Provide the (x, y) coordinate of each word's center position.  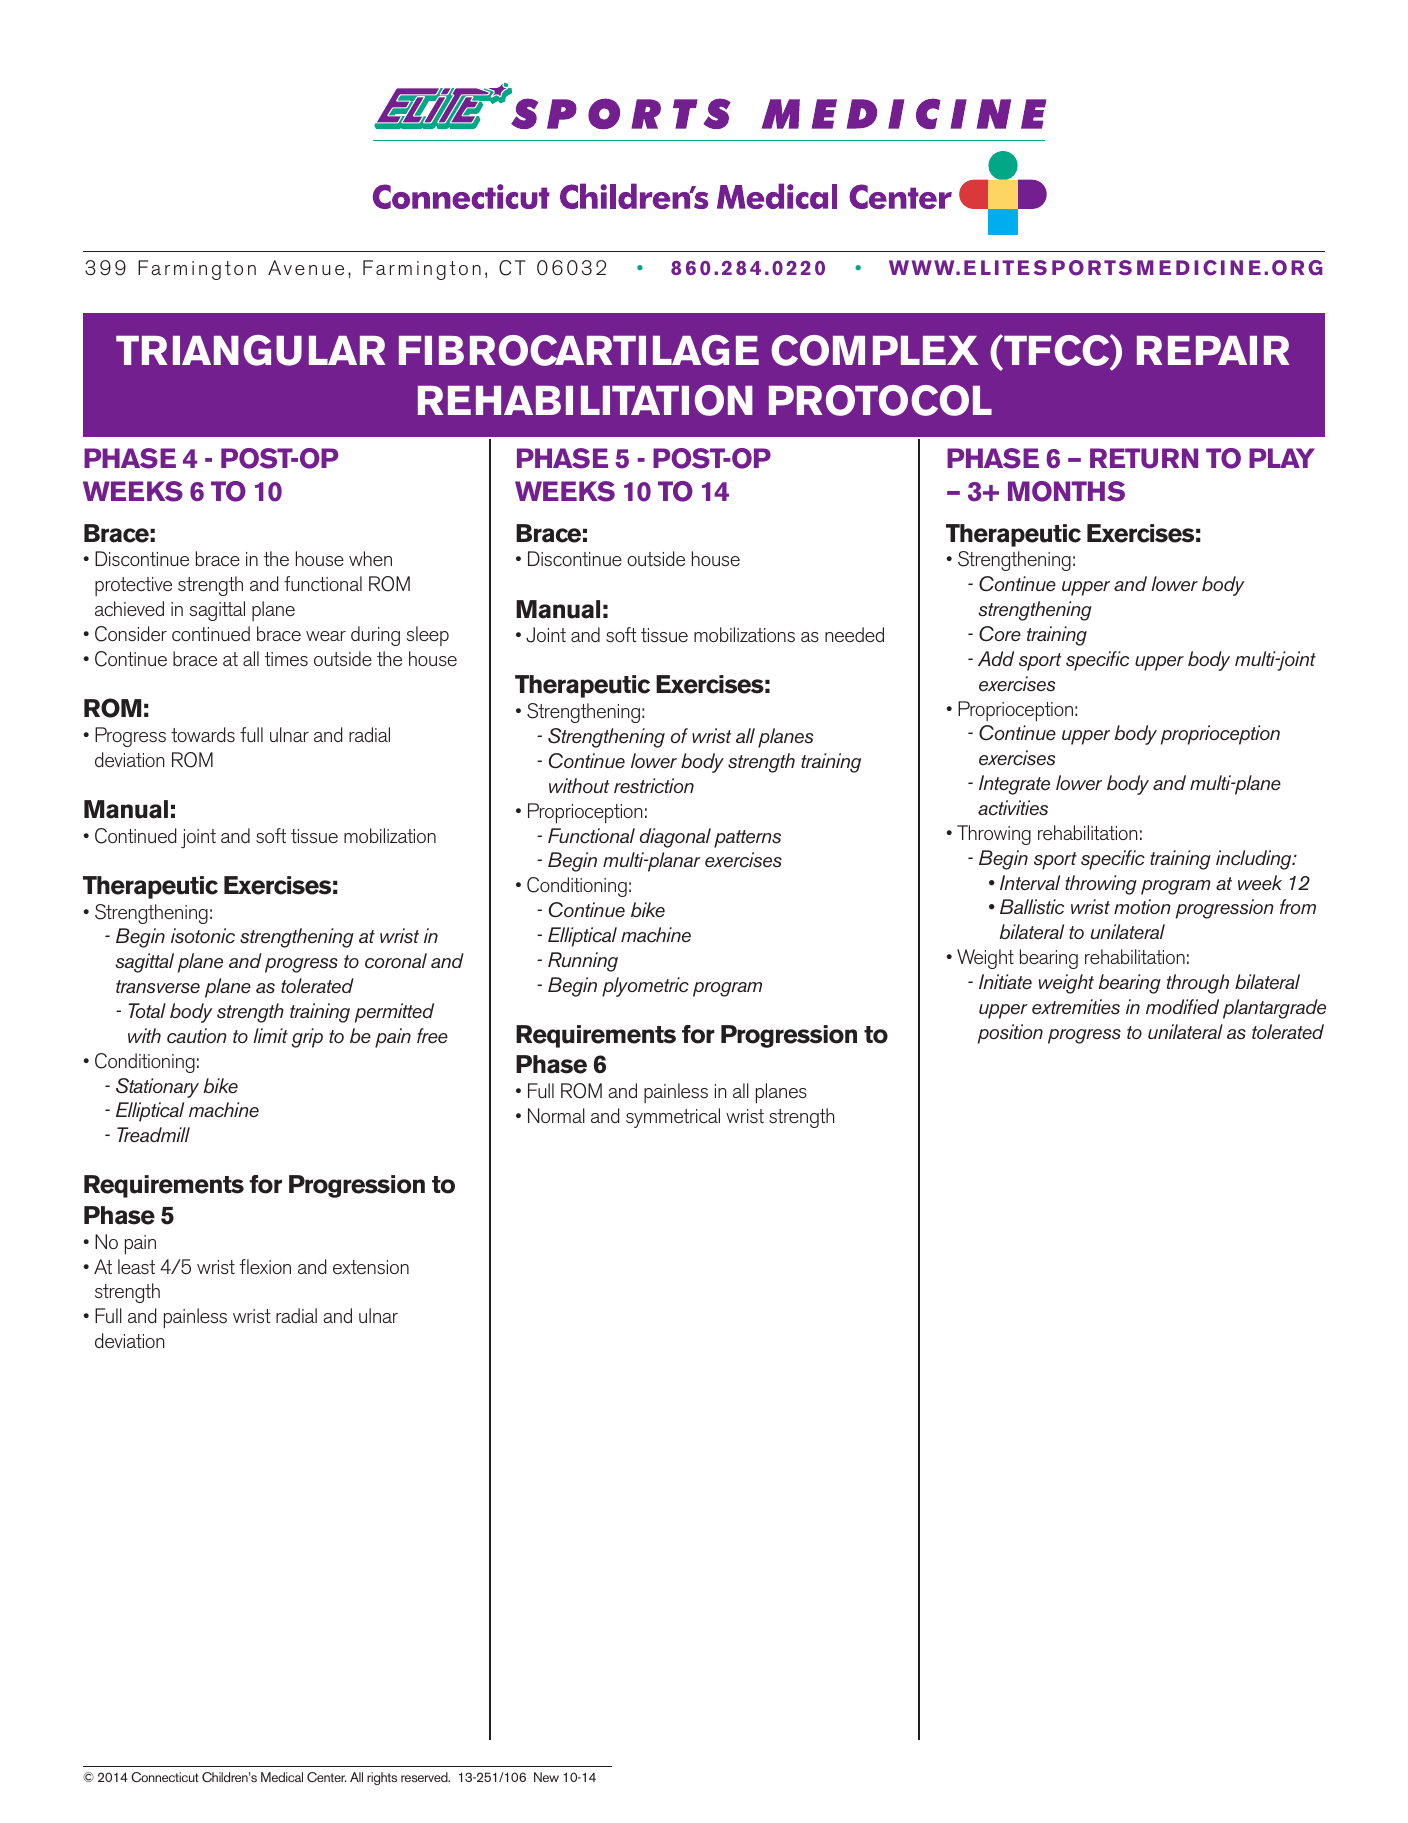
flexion (265, 1266)
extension (371, 1267)
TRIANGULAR (250, 350)
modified (1182, 1006)
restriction (654, 785)
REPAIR (1213, 350)
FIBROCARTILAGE (579, 350)
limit (270, 1035)
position (1010, 1034)
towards (203, 734)
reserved (425, 1777)
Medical (282, 1777)
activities (1013, 808)
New (546, 1777)
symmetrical (673, 1118)
